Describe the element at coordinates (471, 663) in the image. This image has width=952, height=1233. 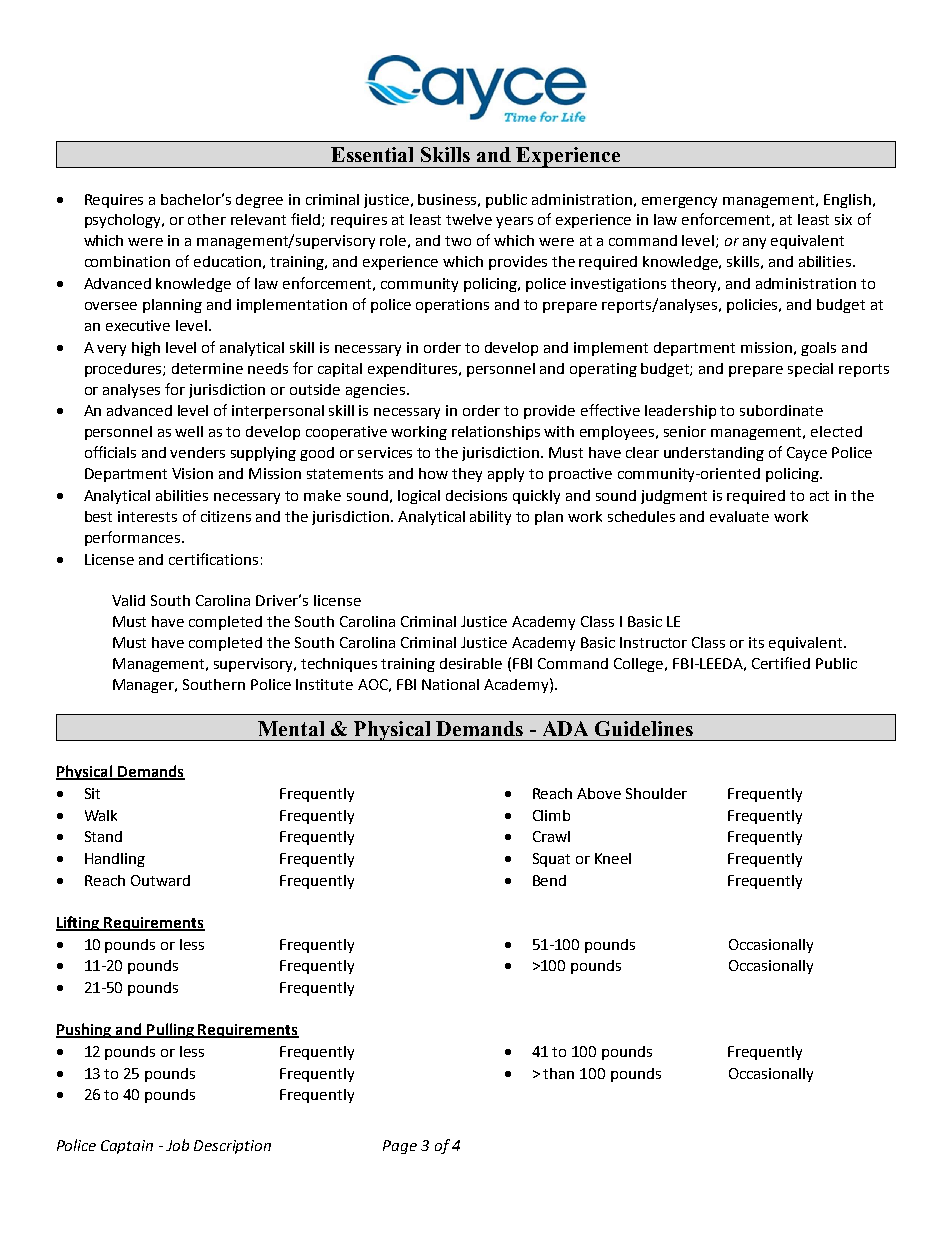
I see `desirable` at that location.
